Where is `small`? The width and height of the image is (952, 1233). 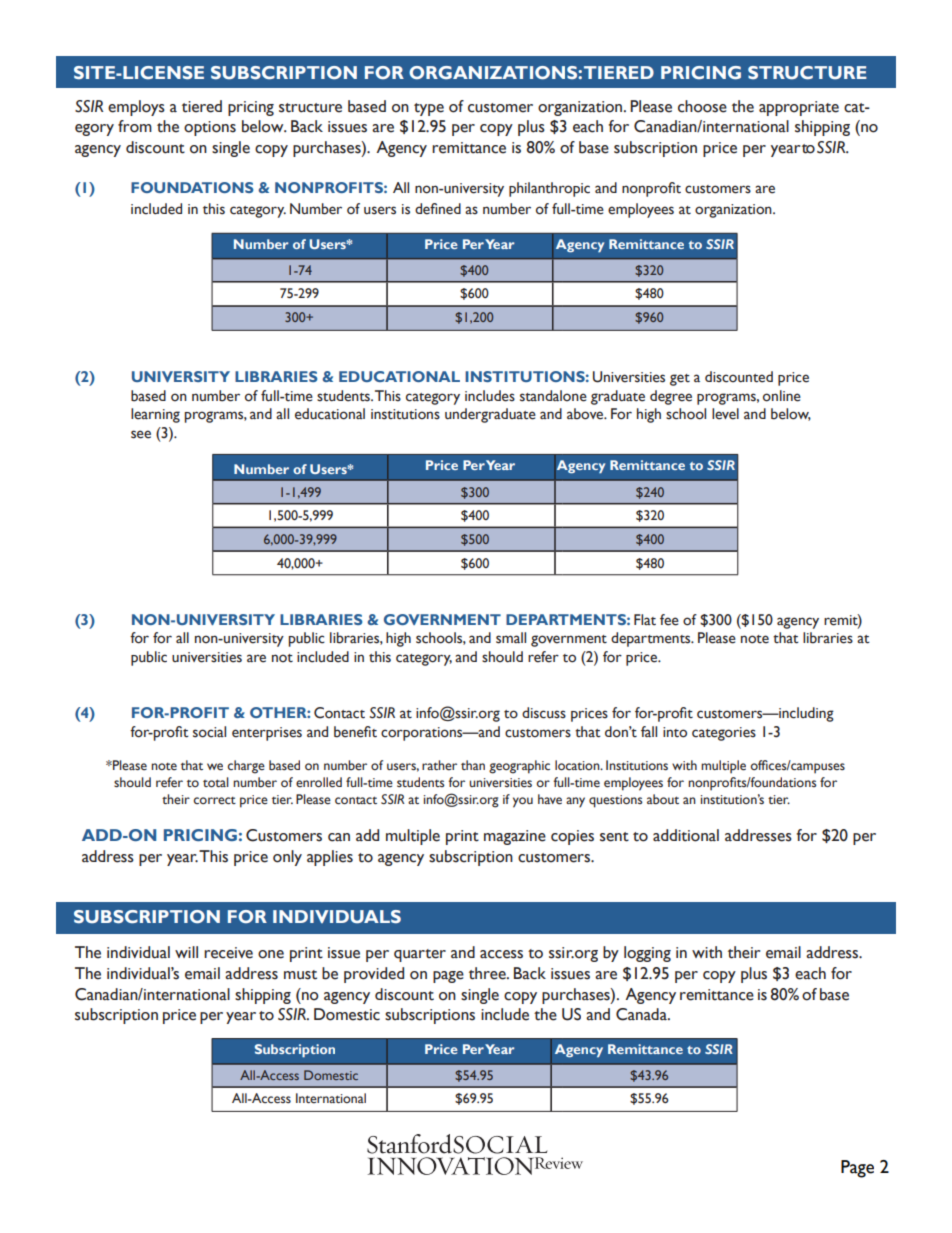
small is located at coordinates (511, 638).
